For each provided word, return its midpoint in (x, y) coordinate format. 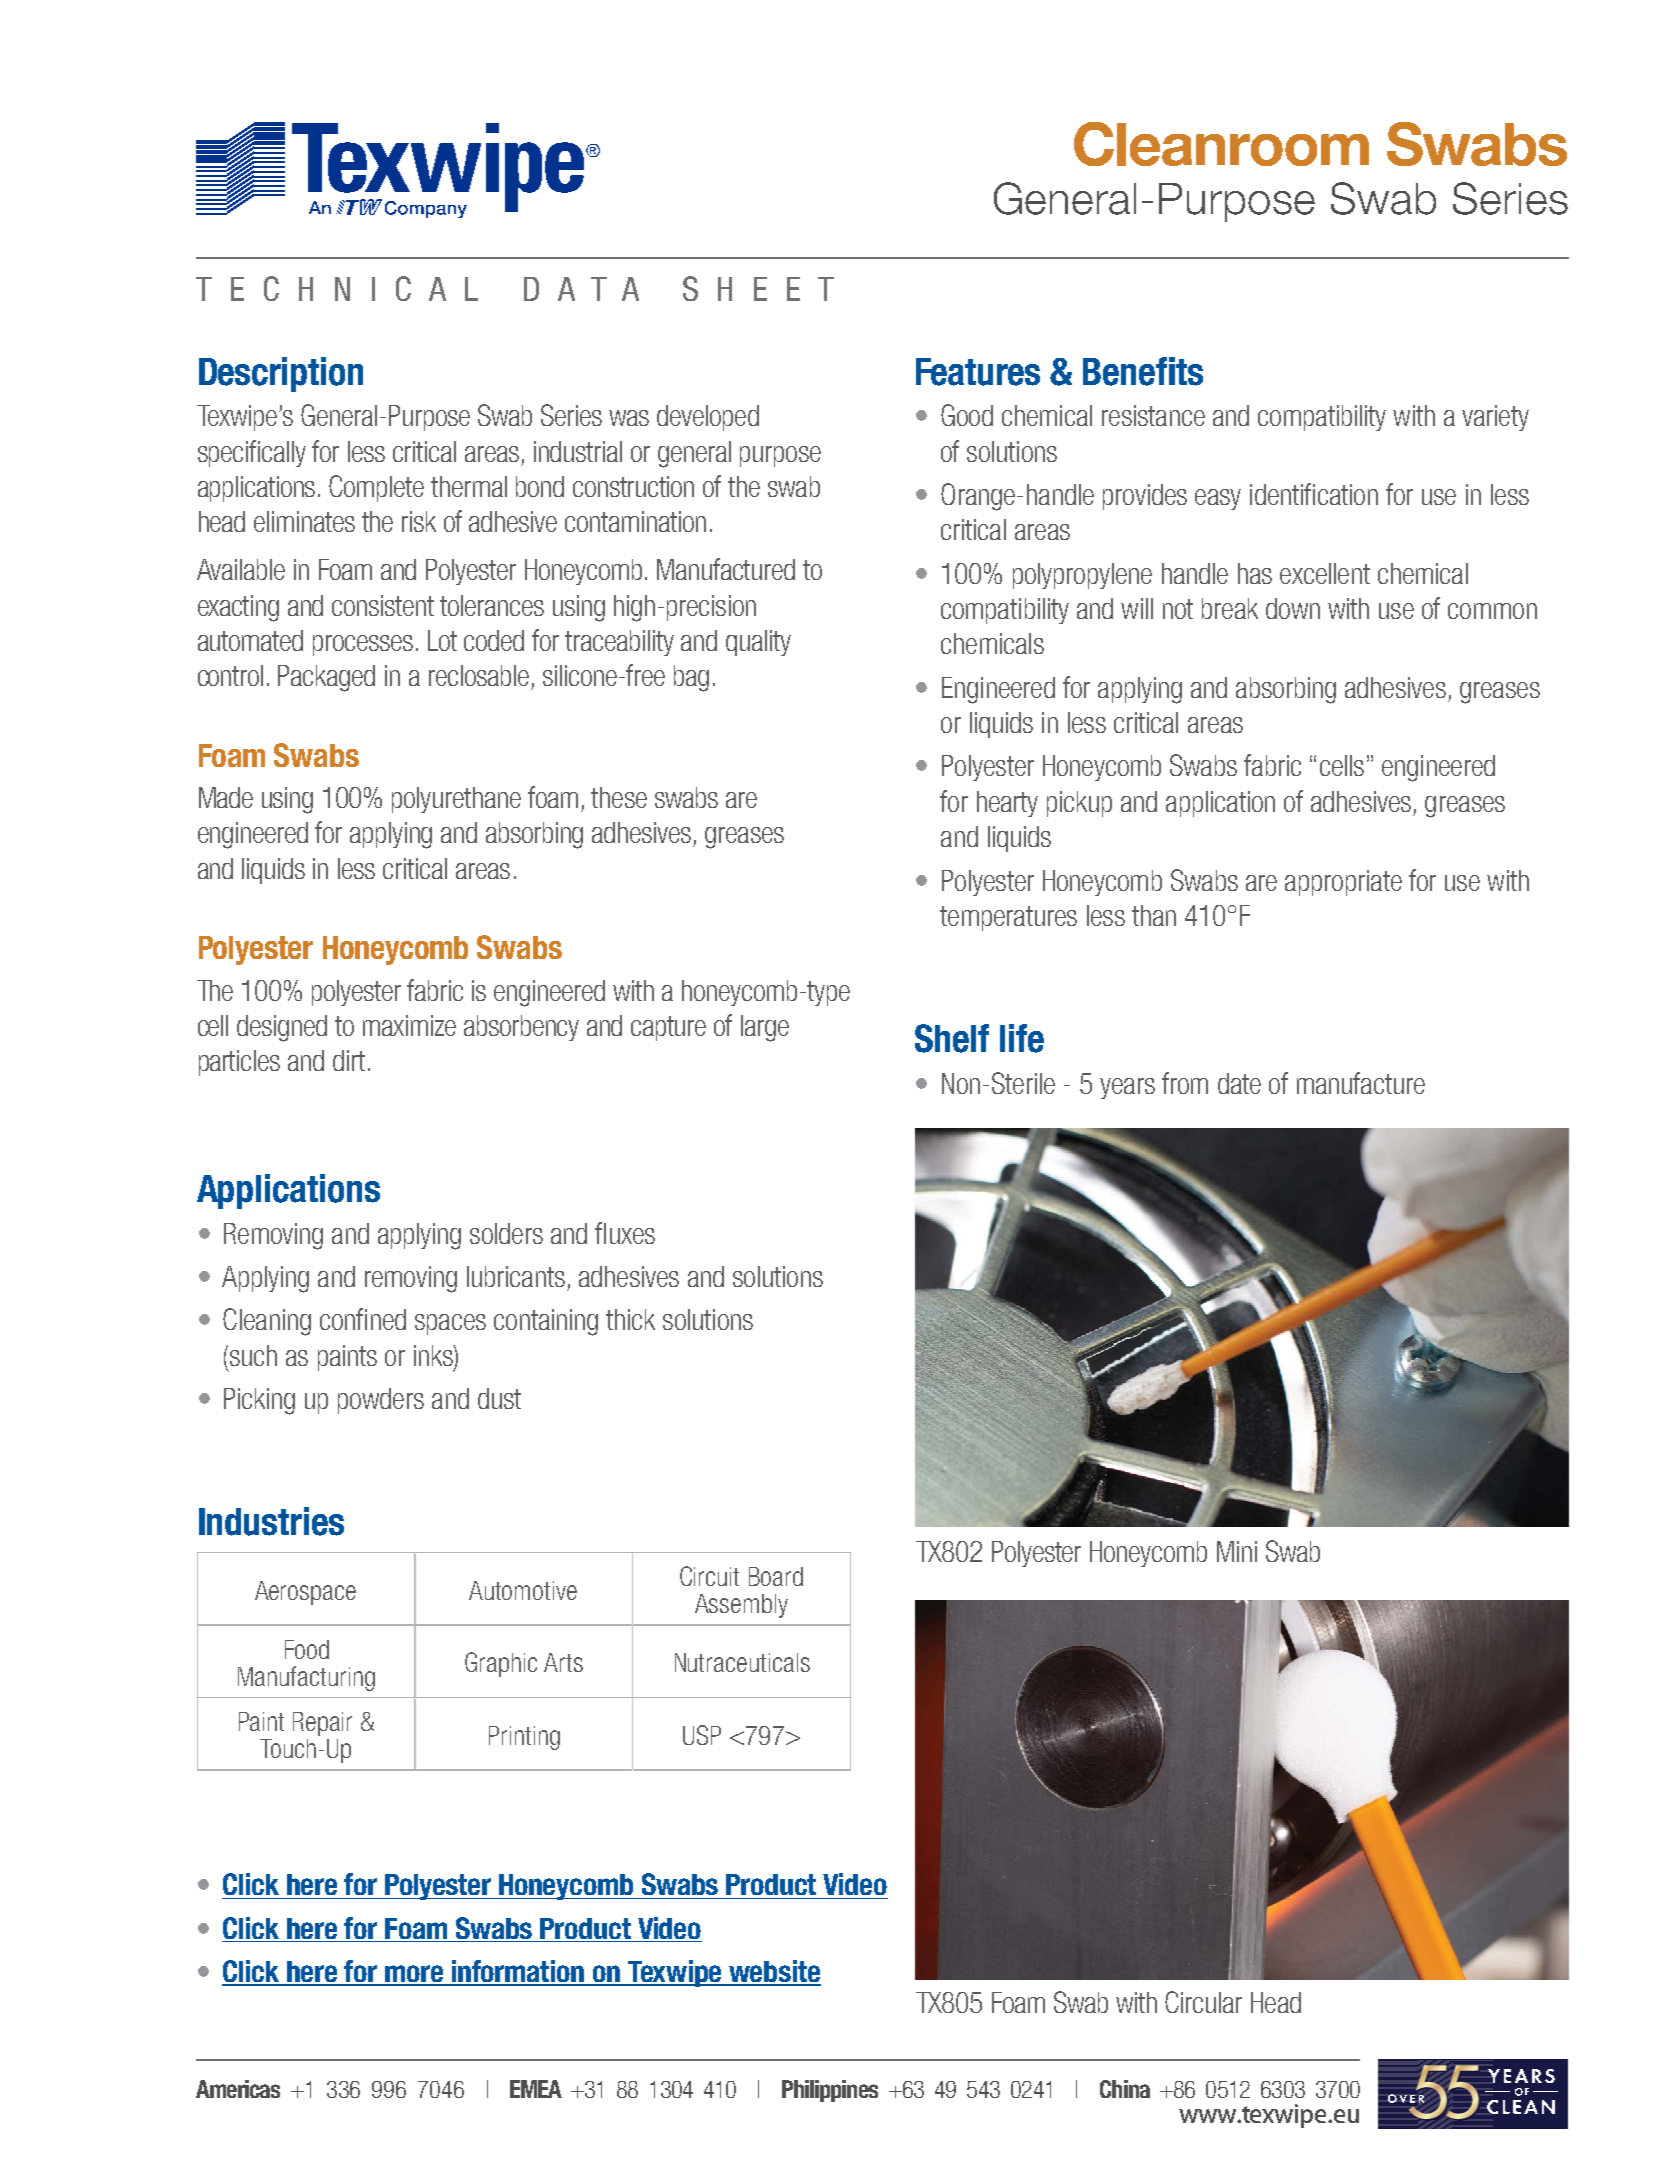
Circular (1203, 2002)
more (414, 1975)
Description (281, 374)
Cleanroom (1221, 144)
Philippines (830, 2091)
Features (978, 372)
